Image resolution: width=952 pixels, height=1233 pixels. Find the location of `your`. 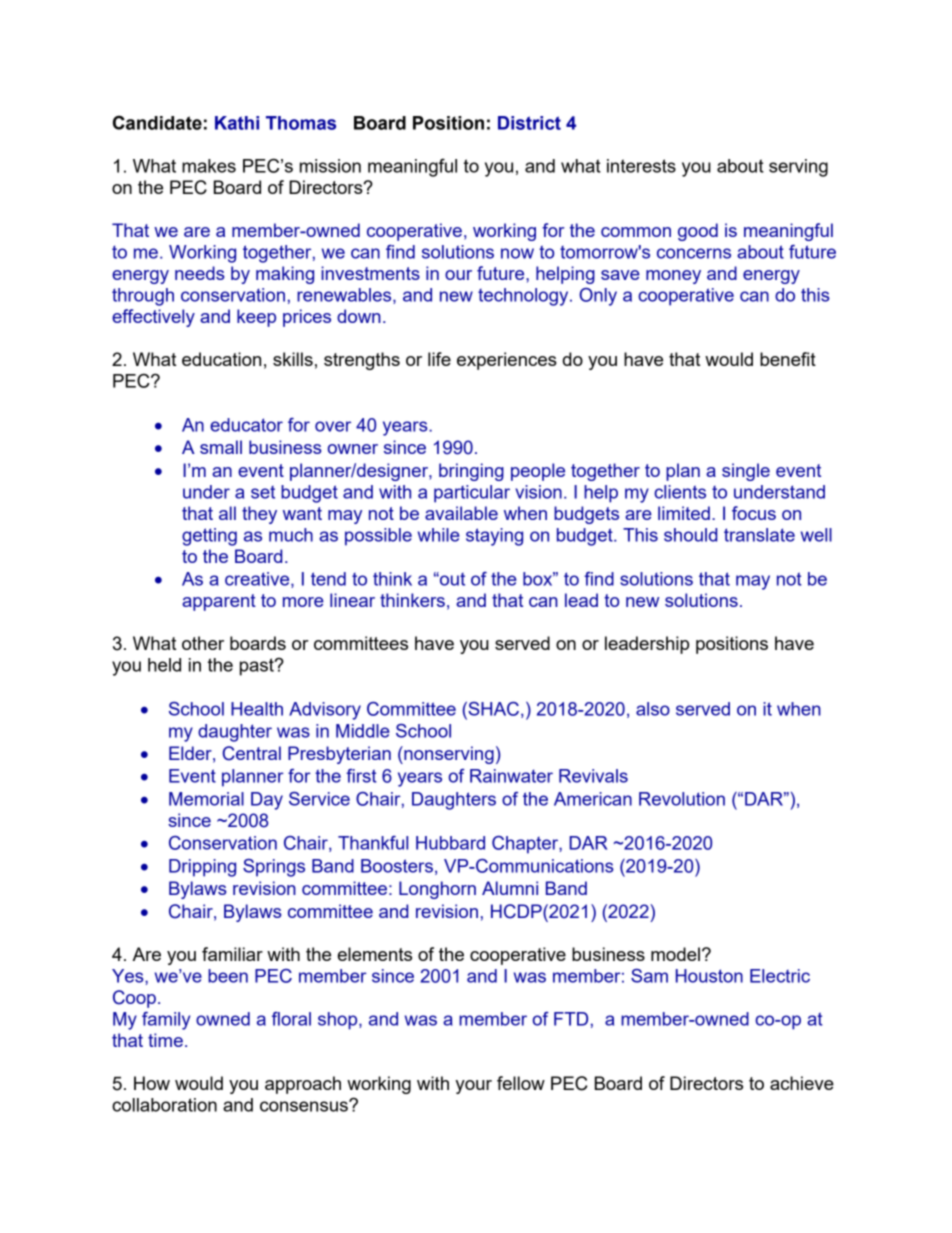

your is located at coordinates (473, 1087).
